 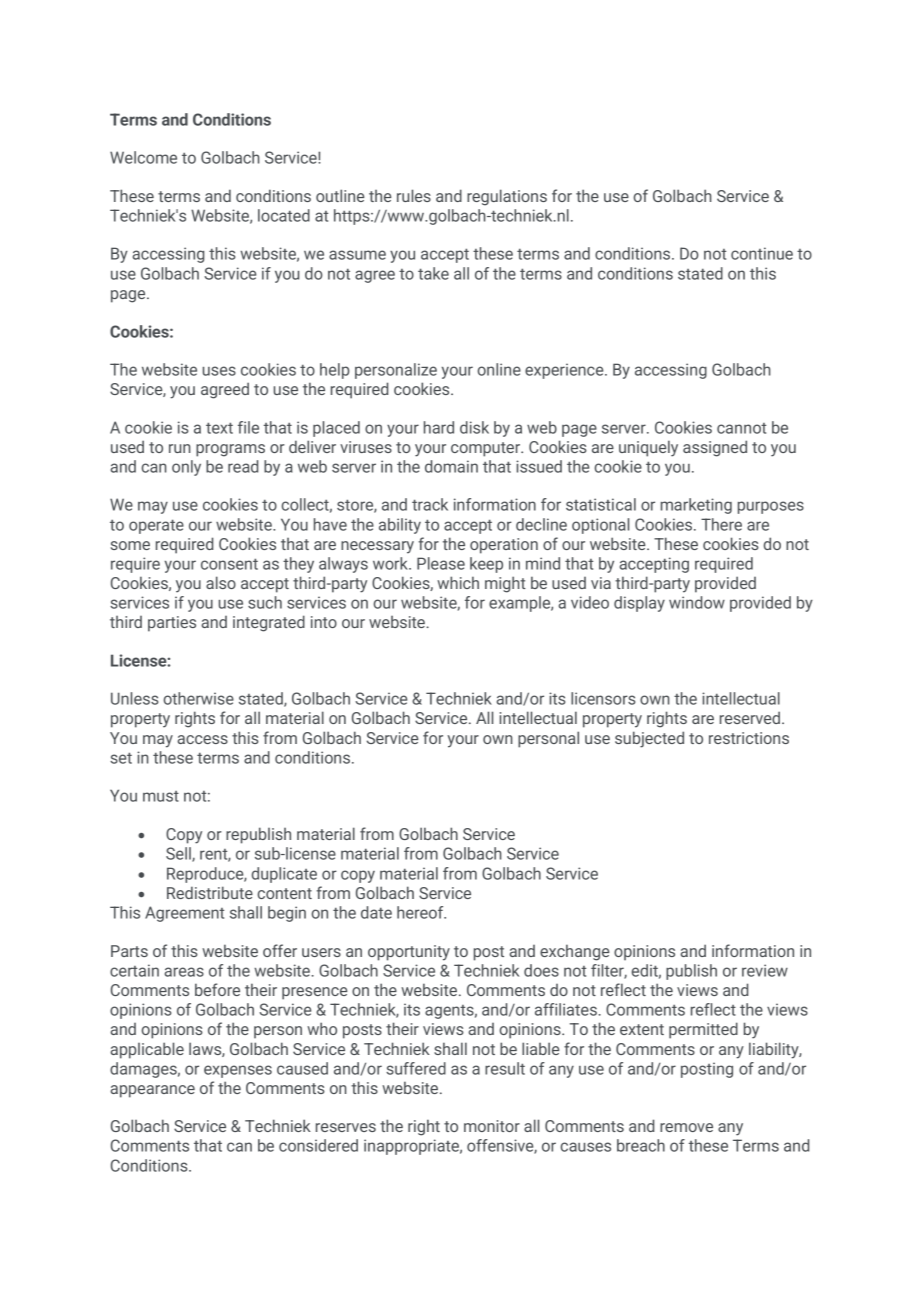 What do you see at coordinates (762, 253) in the screenshot?
I see `continue` at bounding box center [762, 253].
